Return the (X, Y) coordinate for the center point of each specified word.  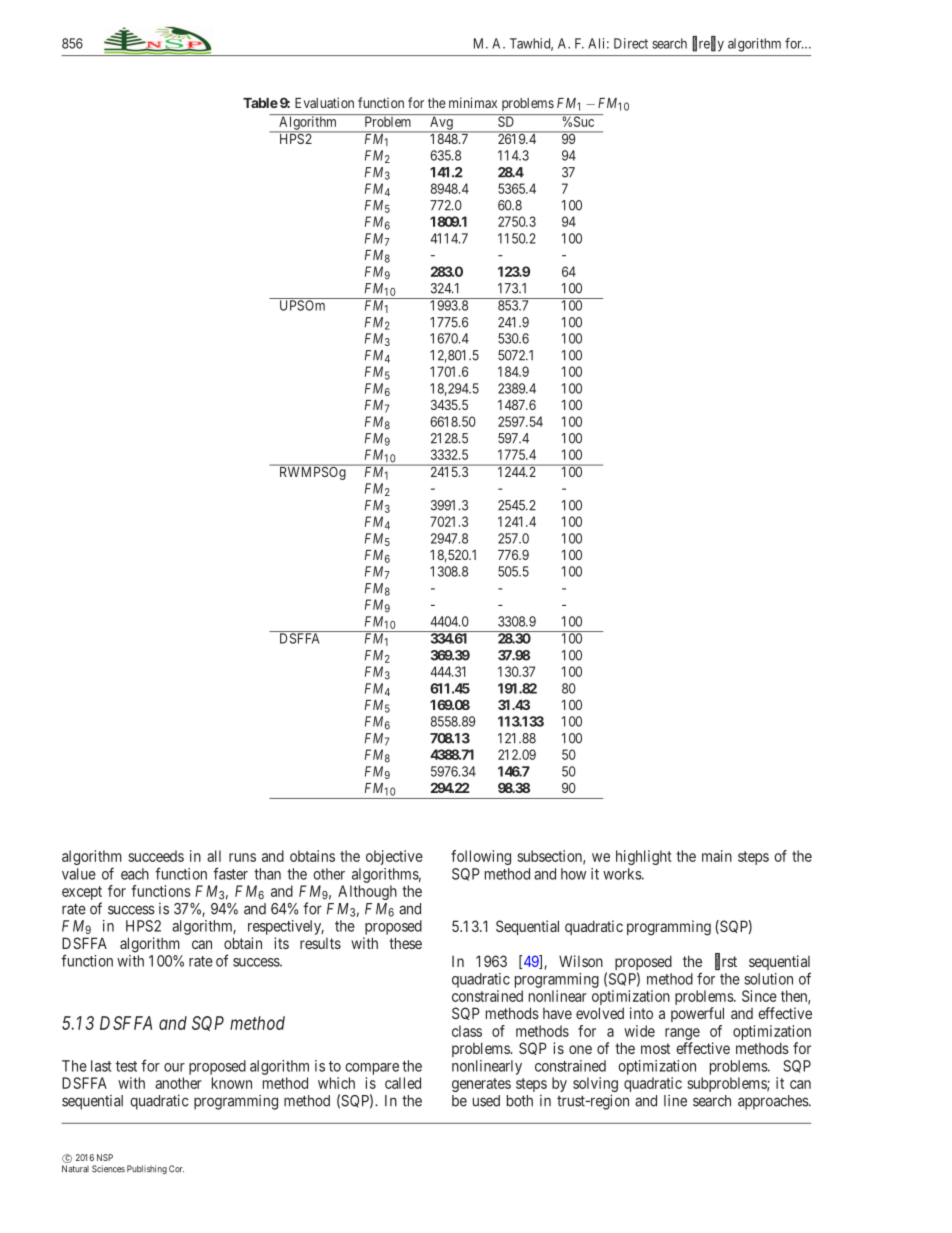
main (717, 856)
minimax (473, 102)
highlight (644, 857)
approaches (774, 1102)
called (403, 1083)
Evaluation (324, 102)
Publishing (147, 1169)
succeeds (156, 856)
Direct (631, 43)
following (481, 857)
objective (394, 857)
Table (260, 103)
